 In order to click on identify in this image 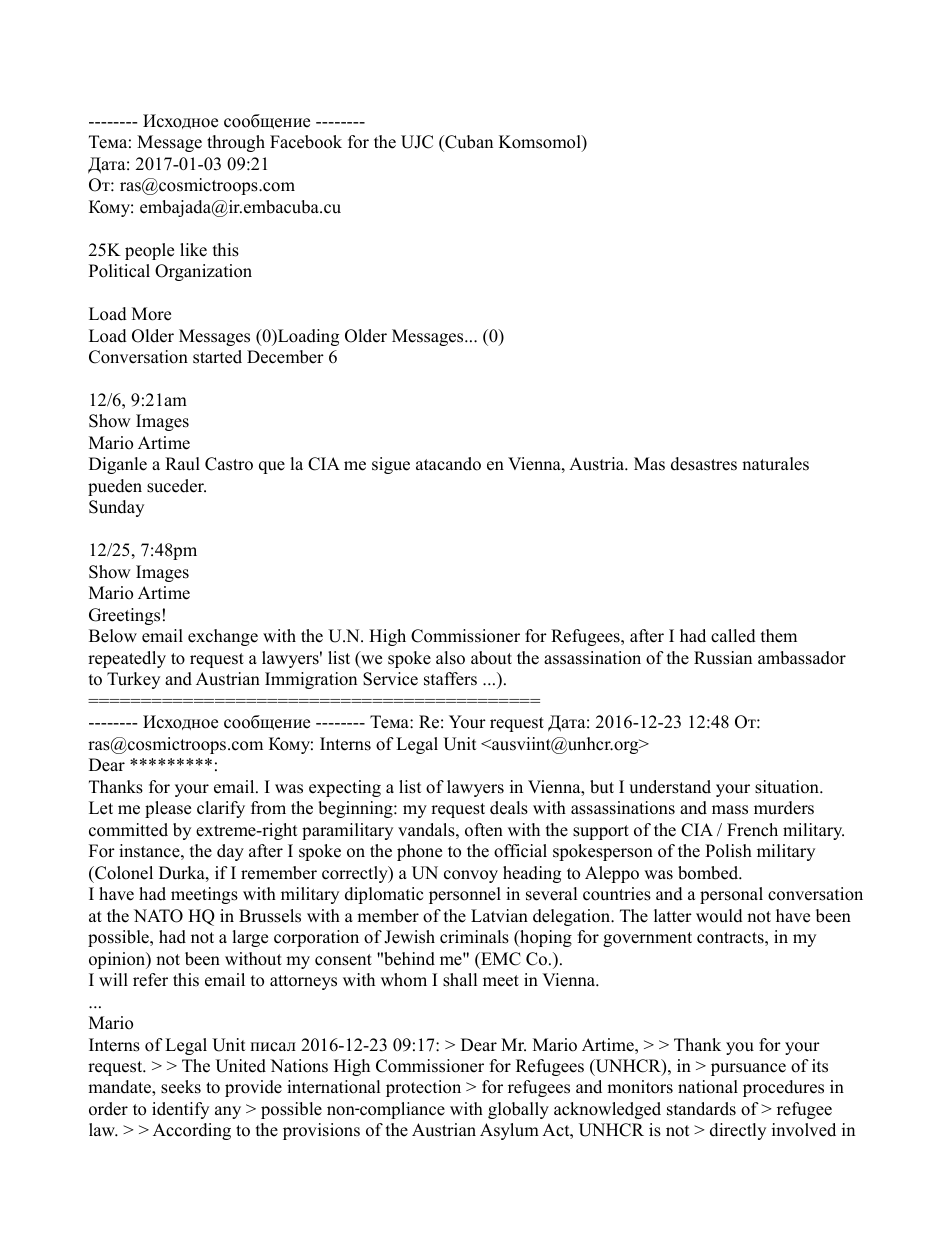, I will do `click(180, 1110)`.
